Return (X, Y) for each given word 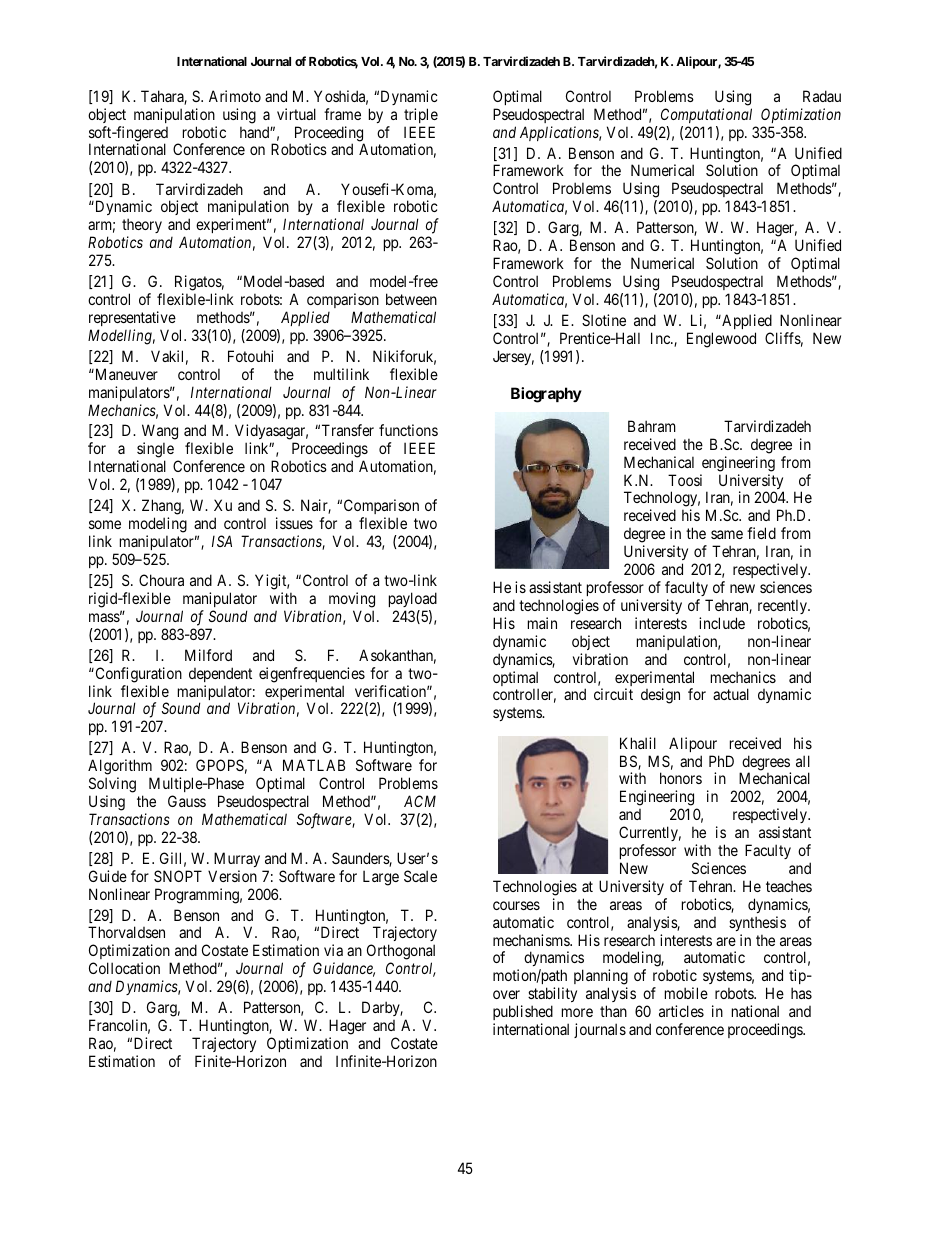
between (411, 299)
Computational (706, 115)
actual (731, 694)
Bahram (652, 426)
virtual (296, 114)
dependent (220, 674)
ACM (420, 801)
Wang (160, 433)
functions (408, 430)
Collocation (124, 968)
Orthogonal (401, 953)
